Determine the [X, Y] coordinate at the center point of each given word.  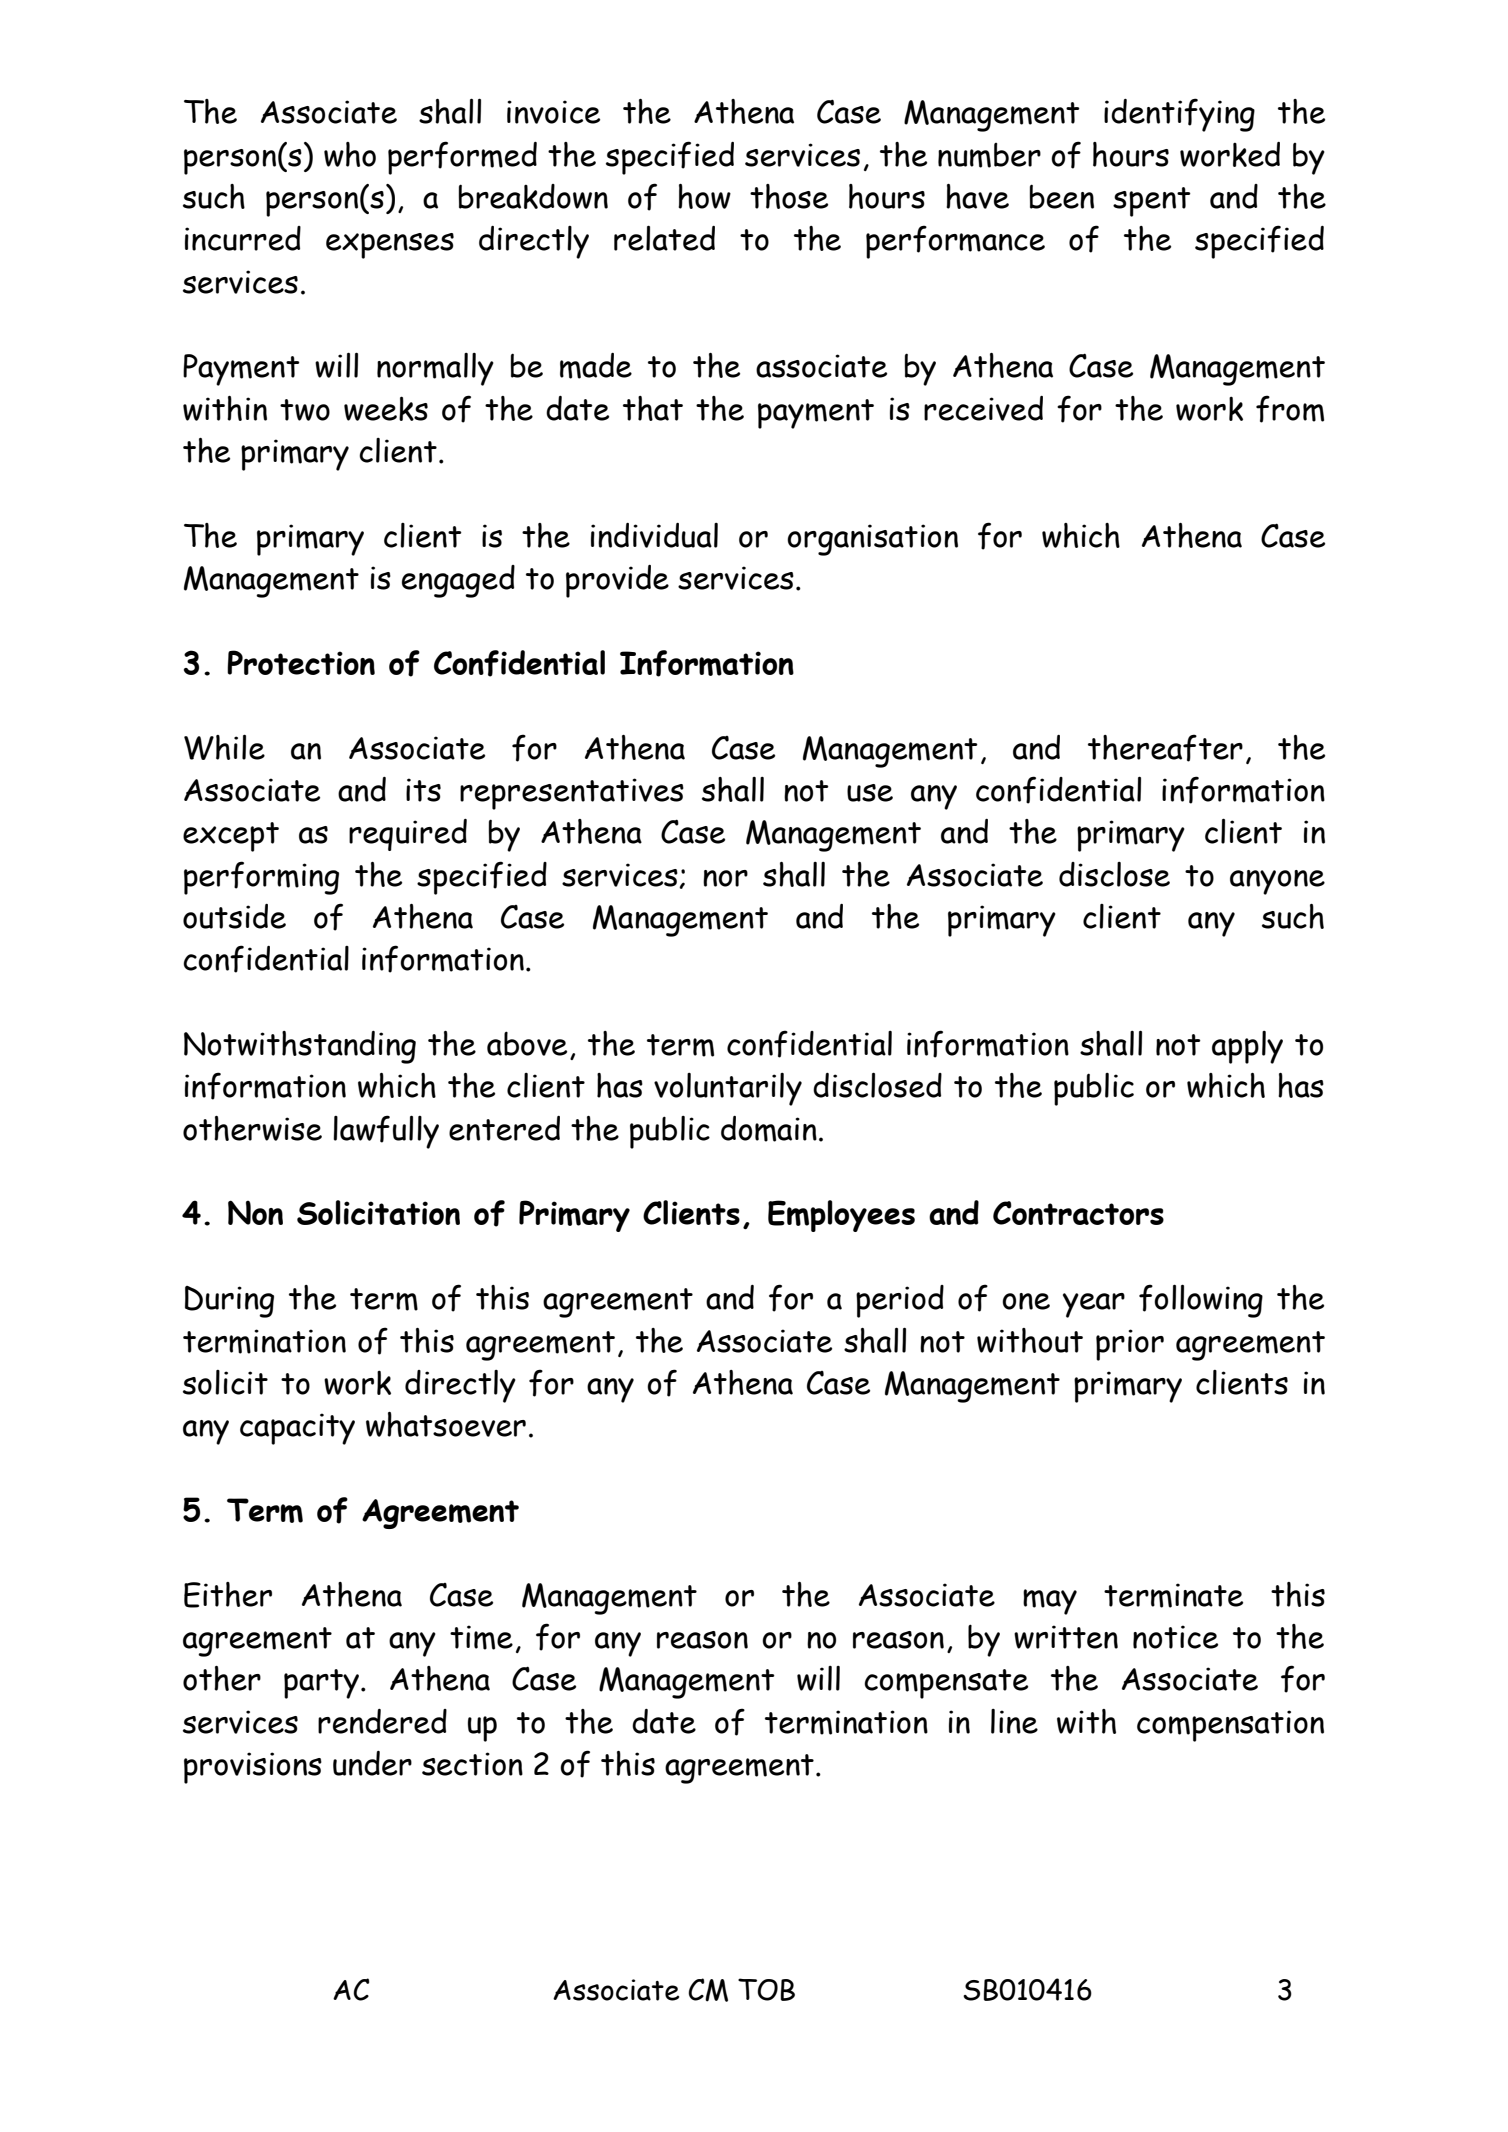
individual [654, 535]
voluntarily [728, 1089]
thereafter [1165, 748]
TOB [766, 1989]
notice [1175, 1637]
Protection [301, 662]
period [900, 1301]
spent [1152, 202]
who [350, 154]
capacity [297, 1429]
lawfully [386, 1132]
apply [1247, 1047]
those [789, 196]
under [372, 1763]
